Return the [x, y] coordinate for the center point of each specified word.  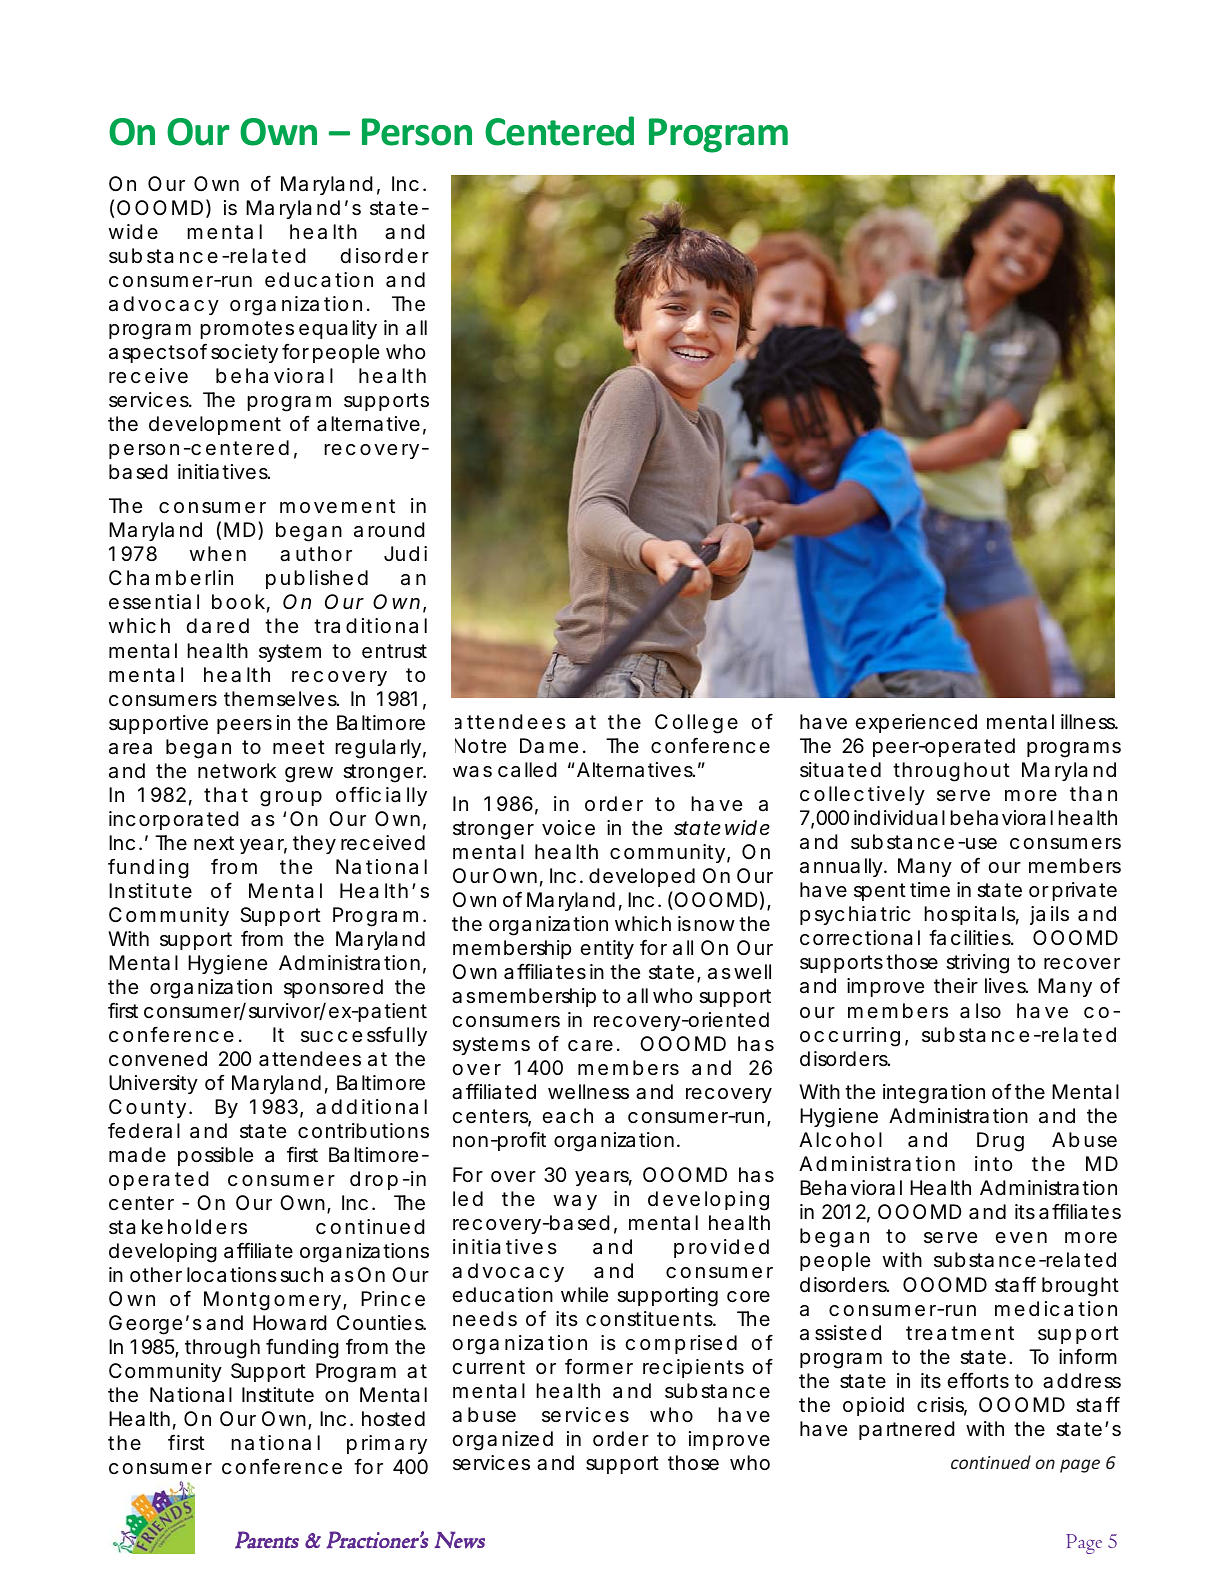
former [599, 1366]
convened [158, 1058]
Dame [549, 746]
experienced [916, 723]
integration [934, 1094]
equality [338, 329]
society [244, 353]
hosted [393, 1419]
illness [1089, 722]
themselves [281, 699]
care [590, 1046]
